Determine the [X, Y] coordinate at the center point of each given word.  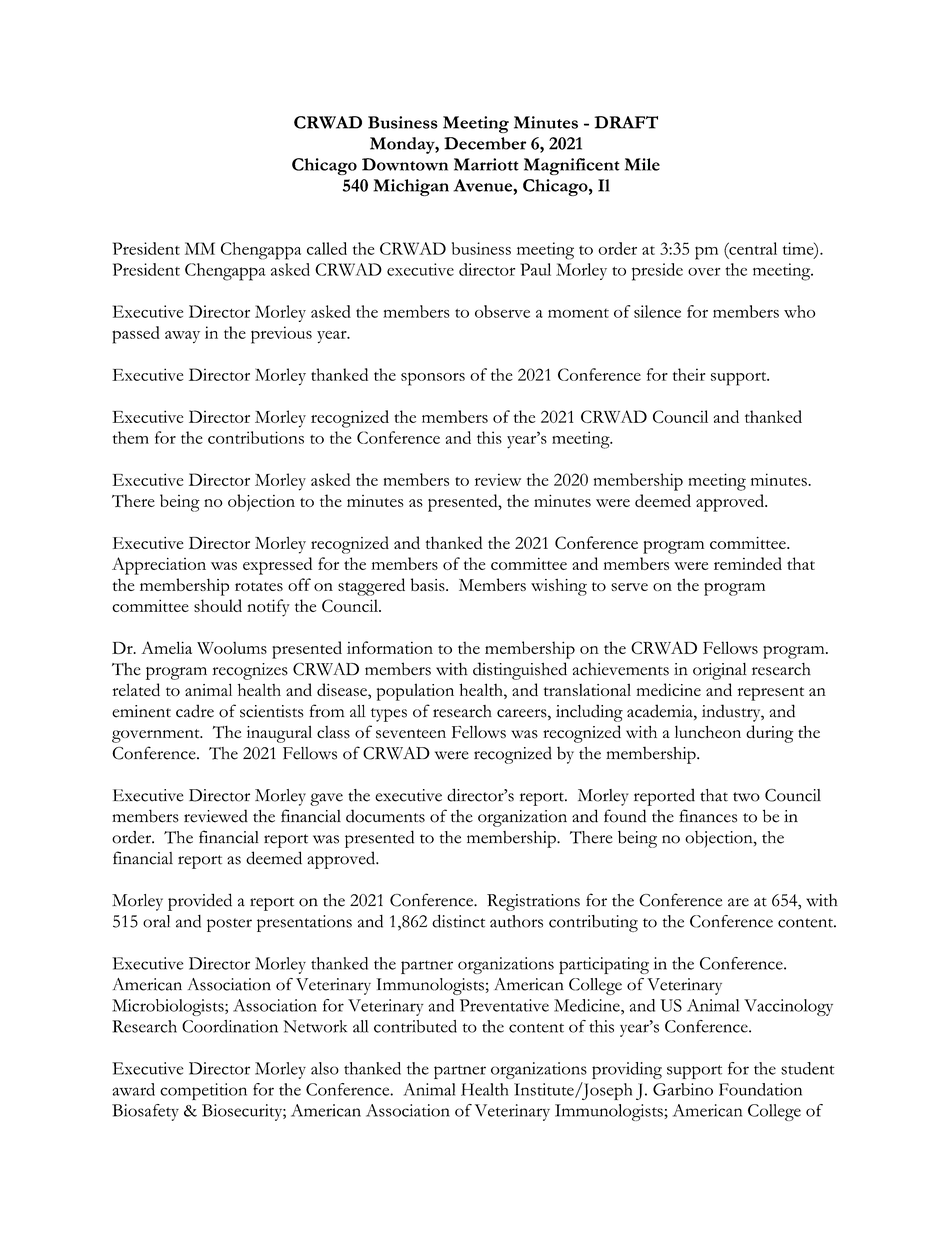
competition [203, 1091]
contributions [256, 437]
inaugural [279, 734]
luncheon [708, 732]
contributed [415, 1026]
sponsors [433, 379]
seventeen [411, 734]
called [327, 248]
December [485, 143]
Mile [642, 164]
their [689, 374]
